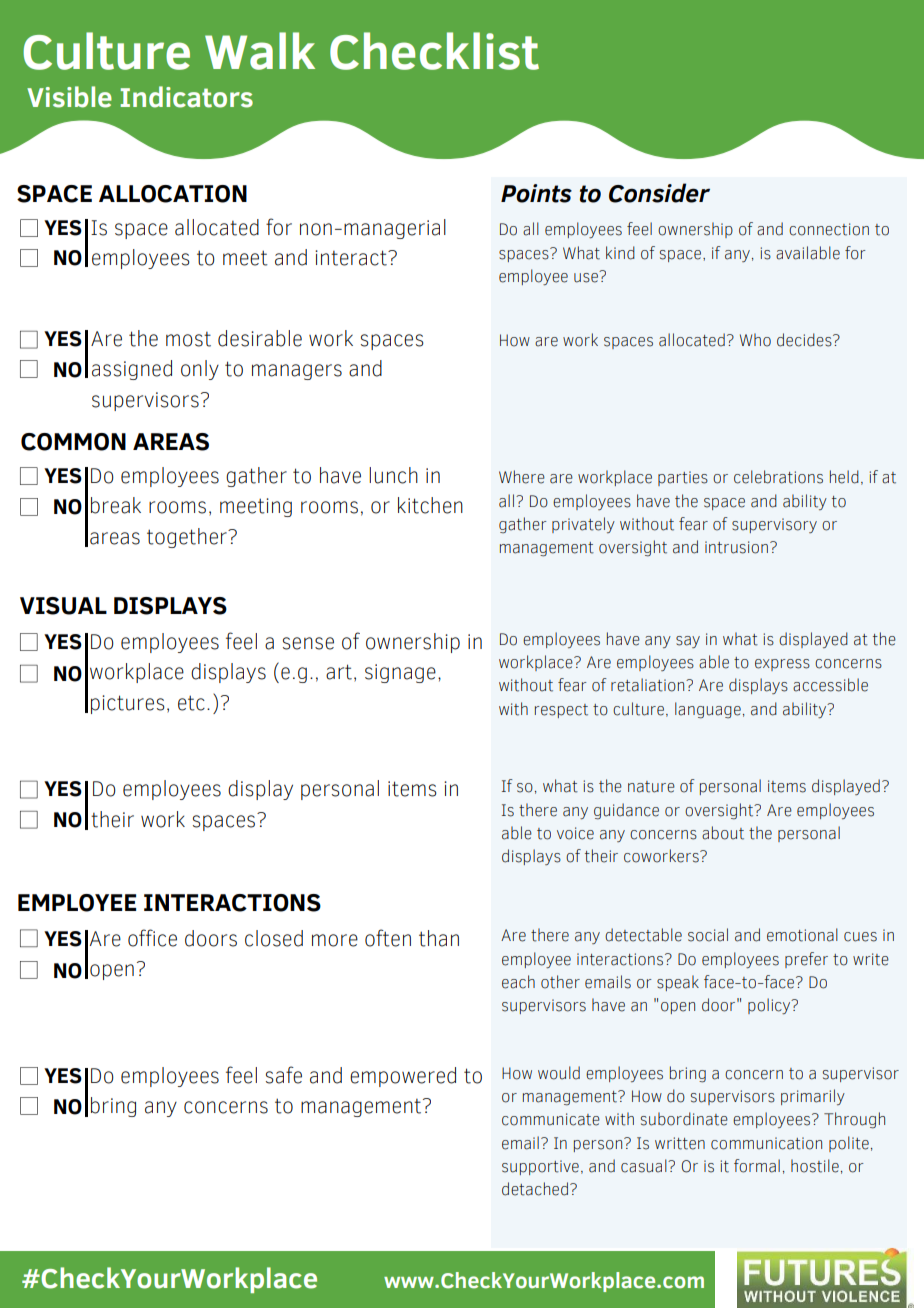 This screenshot has height=1308, width=924. I want to click on Where, so click(522, 477).
